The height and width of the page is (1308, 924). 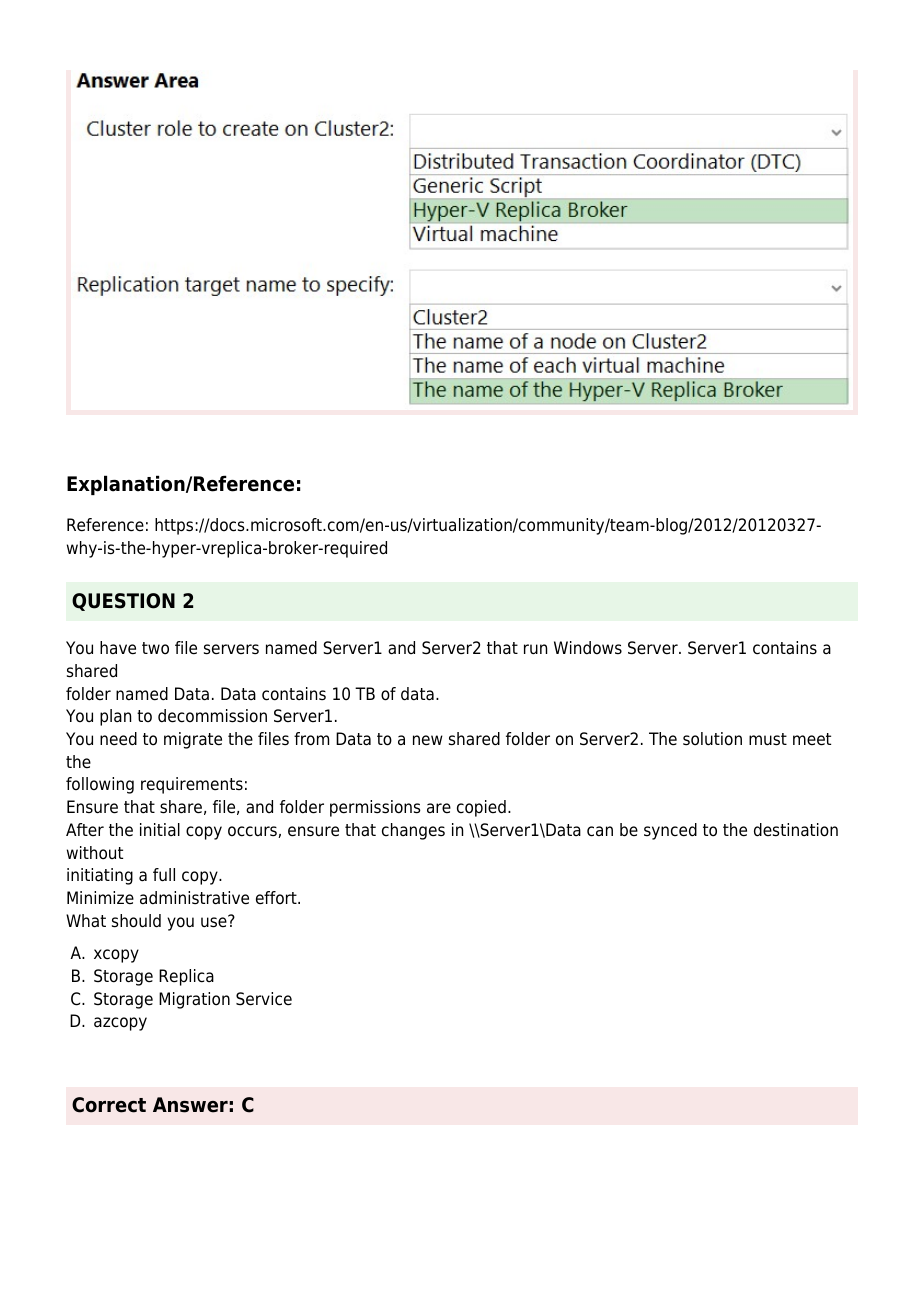 What do you see at coordinates (215, 921) in the page?
I see `use` at bounding box center [215, 921].
